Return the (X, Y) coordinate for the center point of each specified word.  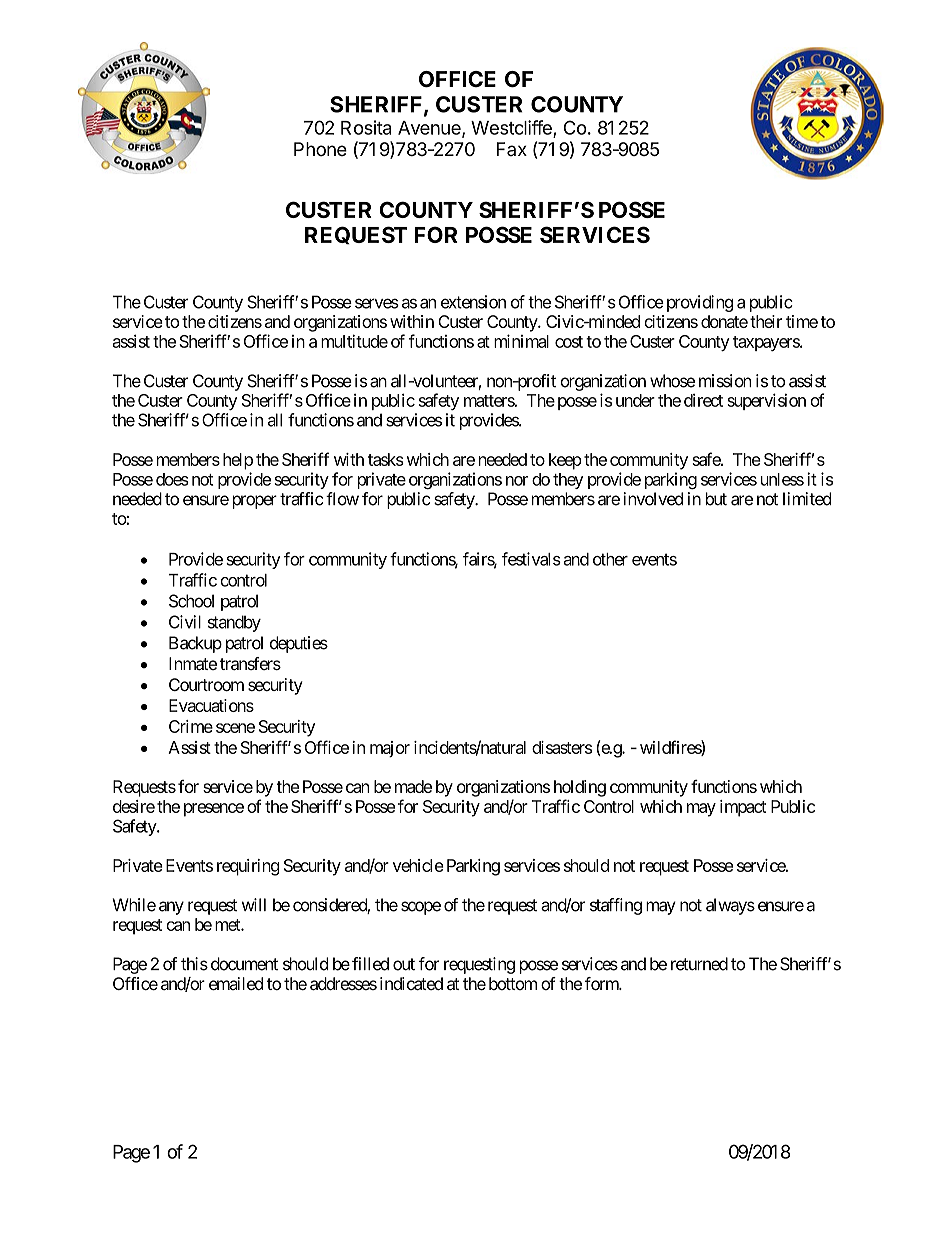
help (238, 461)
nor (517, 481)
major (390, 749)
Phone (320, 149)
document (244, 964)
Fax (512, 149)
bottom (513, 983)
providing (698, 303)
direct (703, 400)
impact (743, 808)
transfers (250, 663)
